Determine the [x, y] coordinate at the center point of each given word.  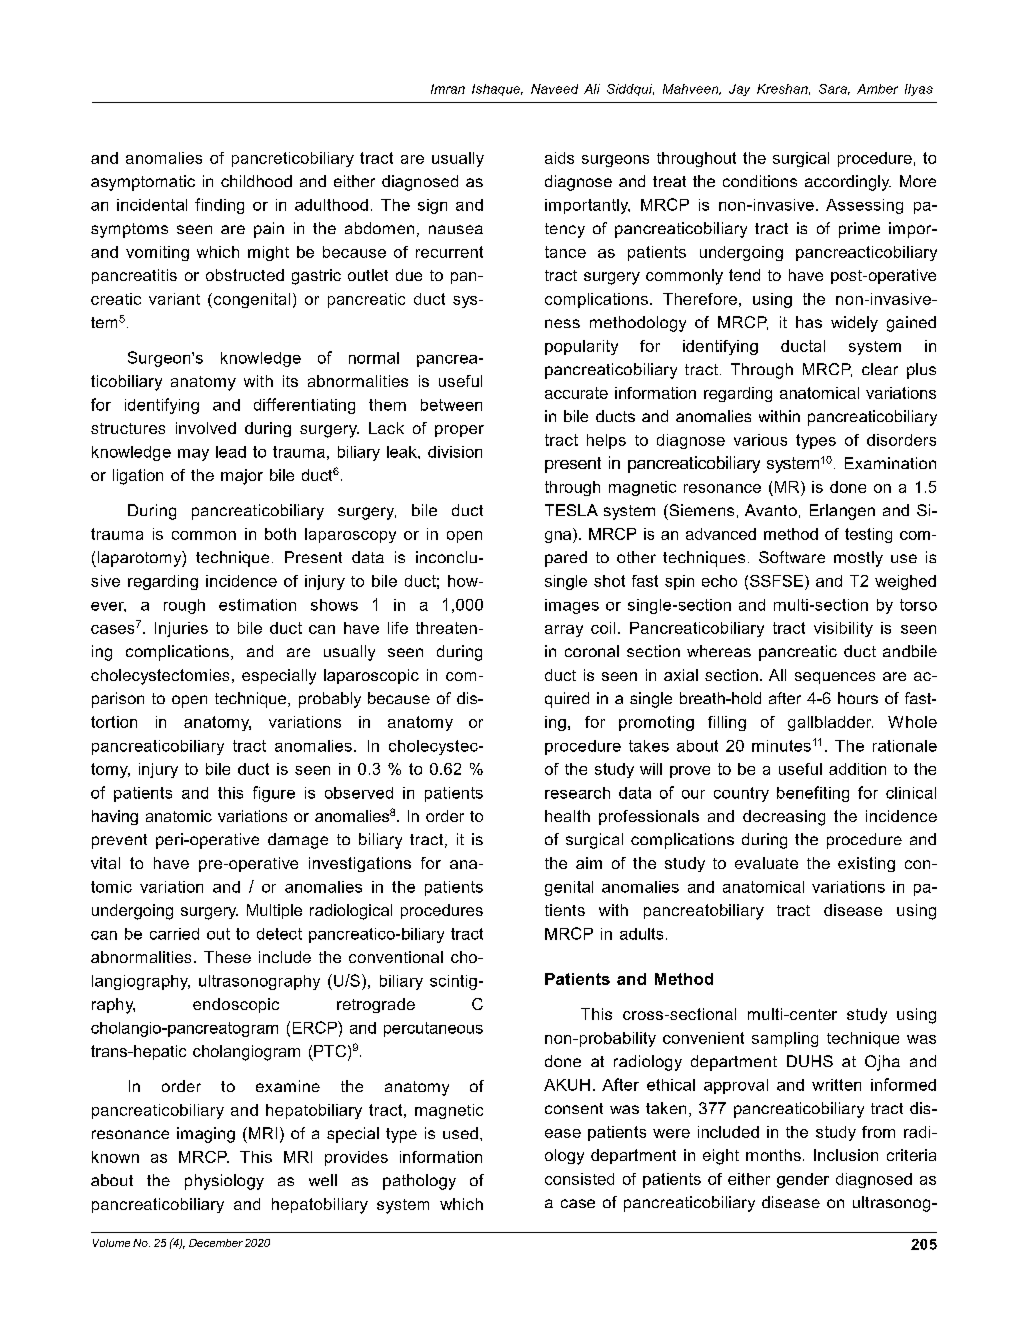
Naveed [554, 89]
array [564, 631]
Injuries [181, 629]
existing [866, 864]
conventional [396, 957]
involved [206, 428]
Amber [877, 89]
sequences [835, 678]
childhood [256, 181]
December [216, 1243]
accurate [576, 393]
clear [880, 369]
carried [174, 934]
